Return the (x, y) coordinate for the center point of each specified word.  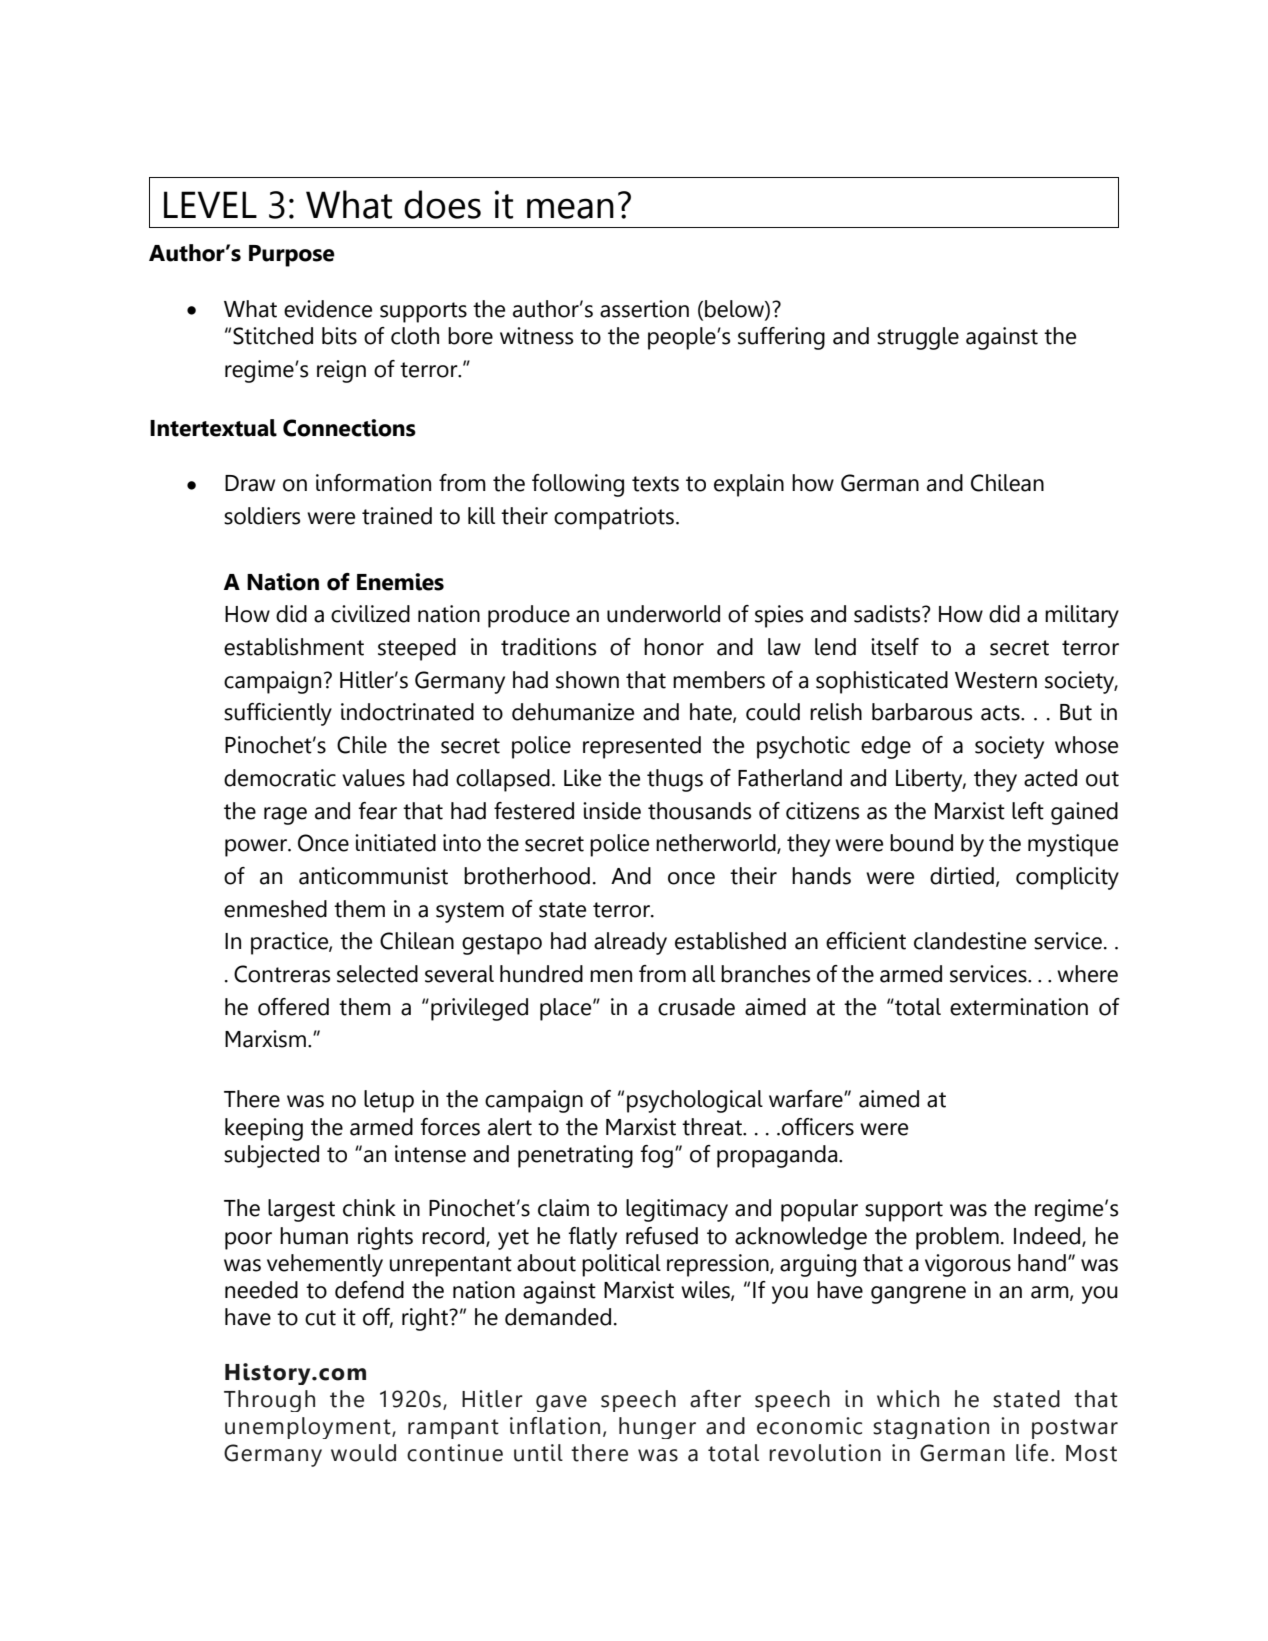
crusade (696, 1007)
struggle (918, 338)
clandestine (970, 941)
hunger (657, 1428)
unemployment (309, 1428)
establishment (294, 647)
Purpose (292, 256)
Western (996, 680)
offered (293, 1007)
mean (570, 208)
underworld (663, 614)
